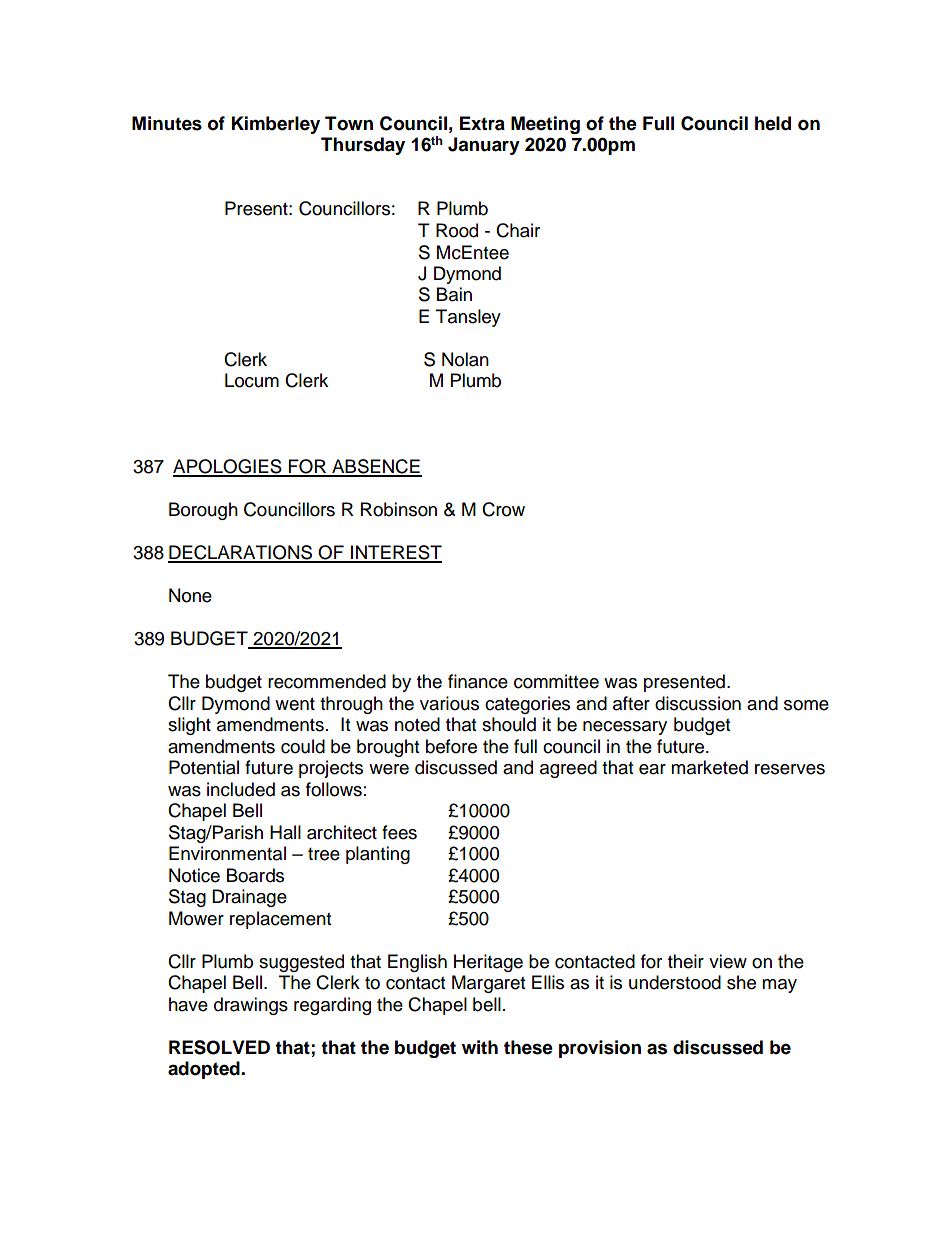 The image size is (952, 1233). I want to click on RESOLVED, so click(219, 1047).
